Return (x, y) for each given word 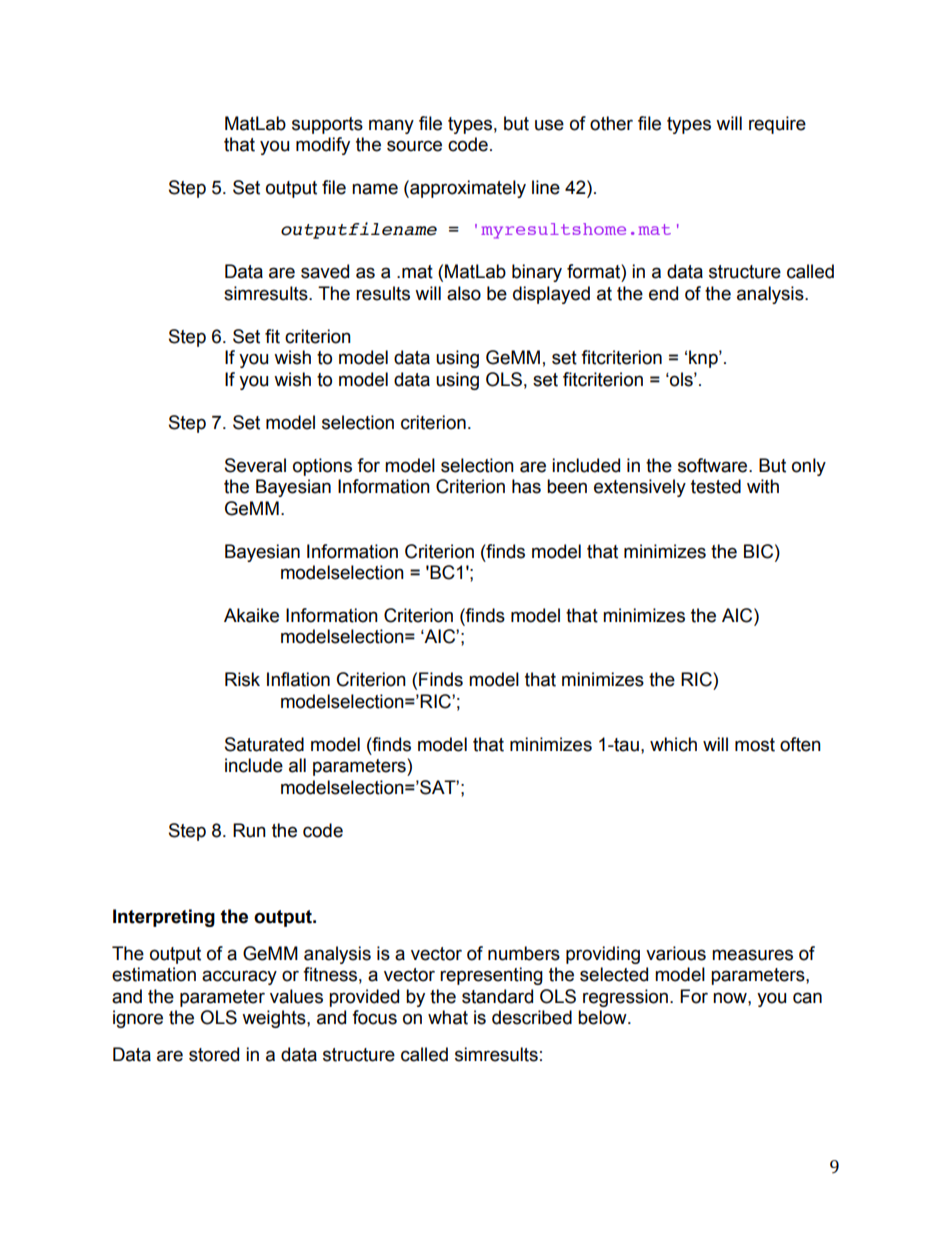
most (755, 745)
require (777, 125)
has (526, 486)
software (714, 465)
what (448, 1017)
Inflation (298, 679)
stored (214, 1054)
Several (255, 465)
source (414, 146)
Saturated (264, 744)
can (807, 998)
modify (323, 146)
